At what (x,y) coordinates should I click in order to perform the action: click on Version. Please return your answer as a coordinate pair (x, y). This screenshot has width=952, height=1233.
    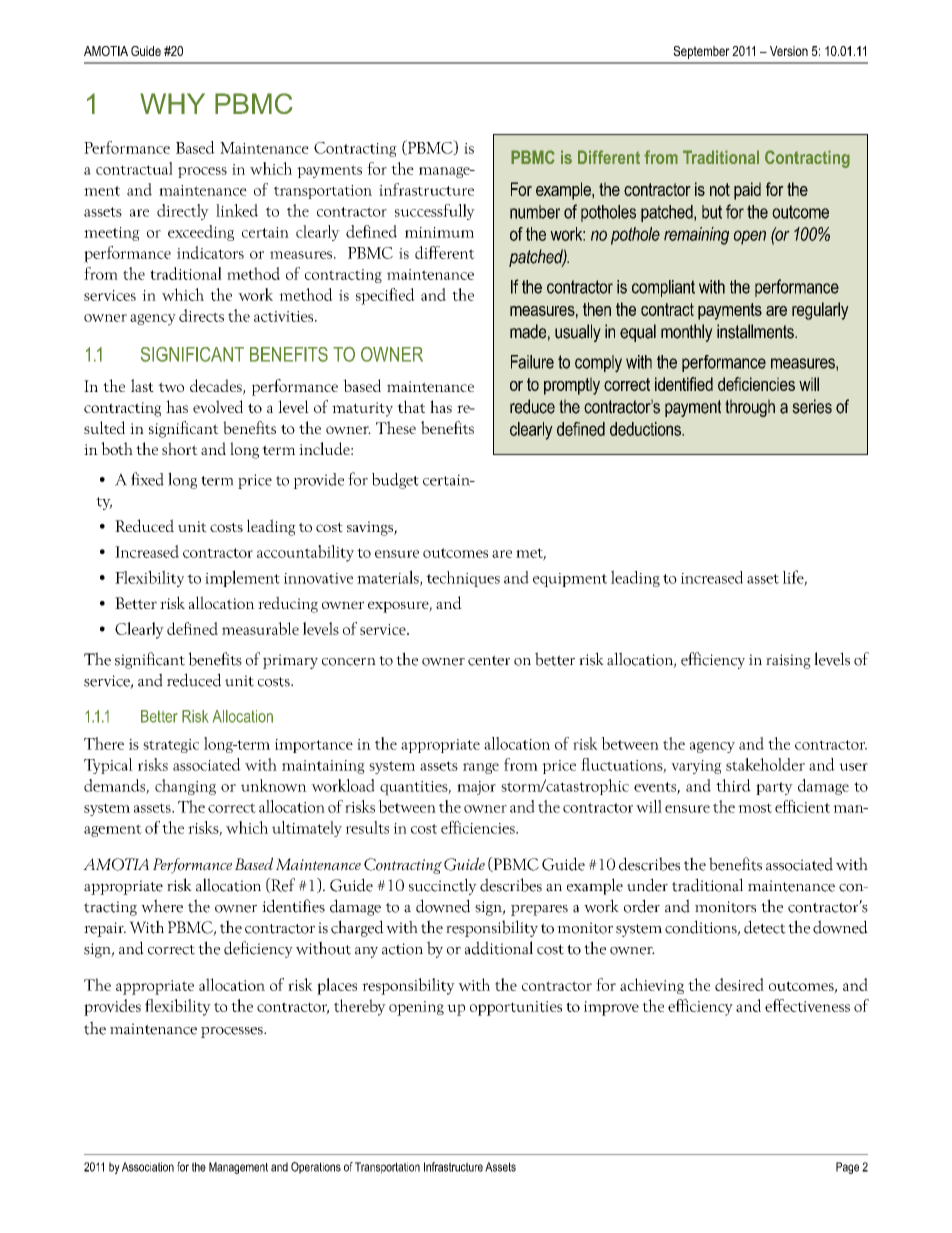
    Looking at the image, I should click on (789, 51).
